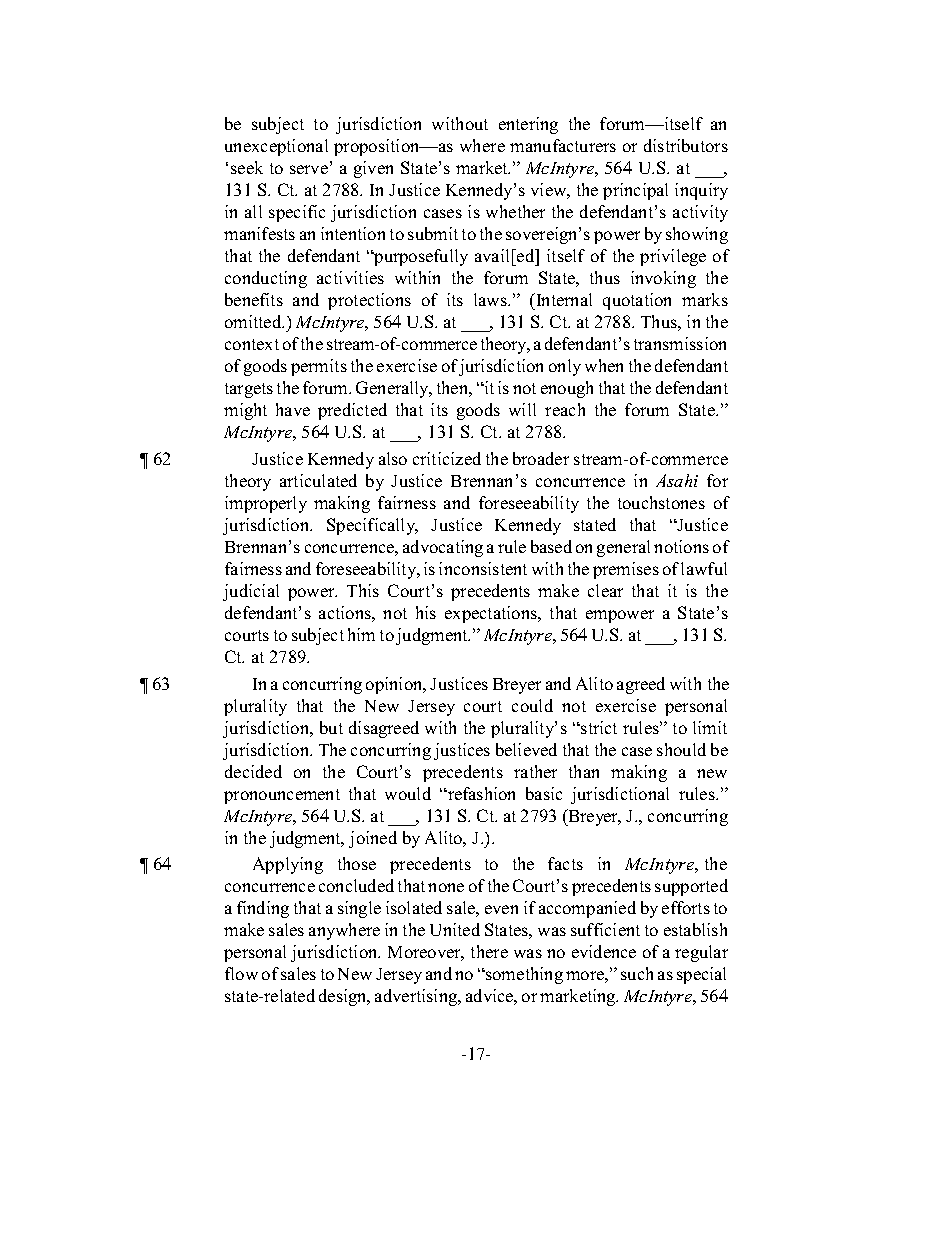 The height and width of the screenshot is (1233, 952). I want to click on serve, so click(309, 169).
